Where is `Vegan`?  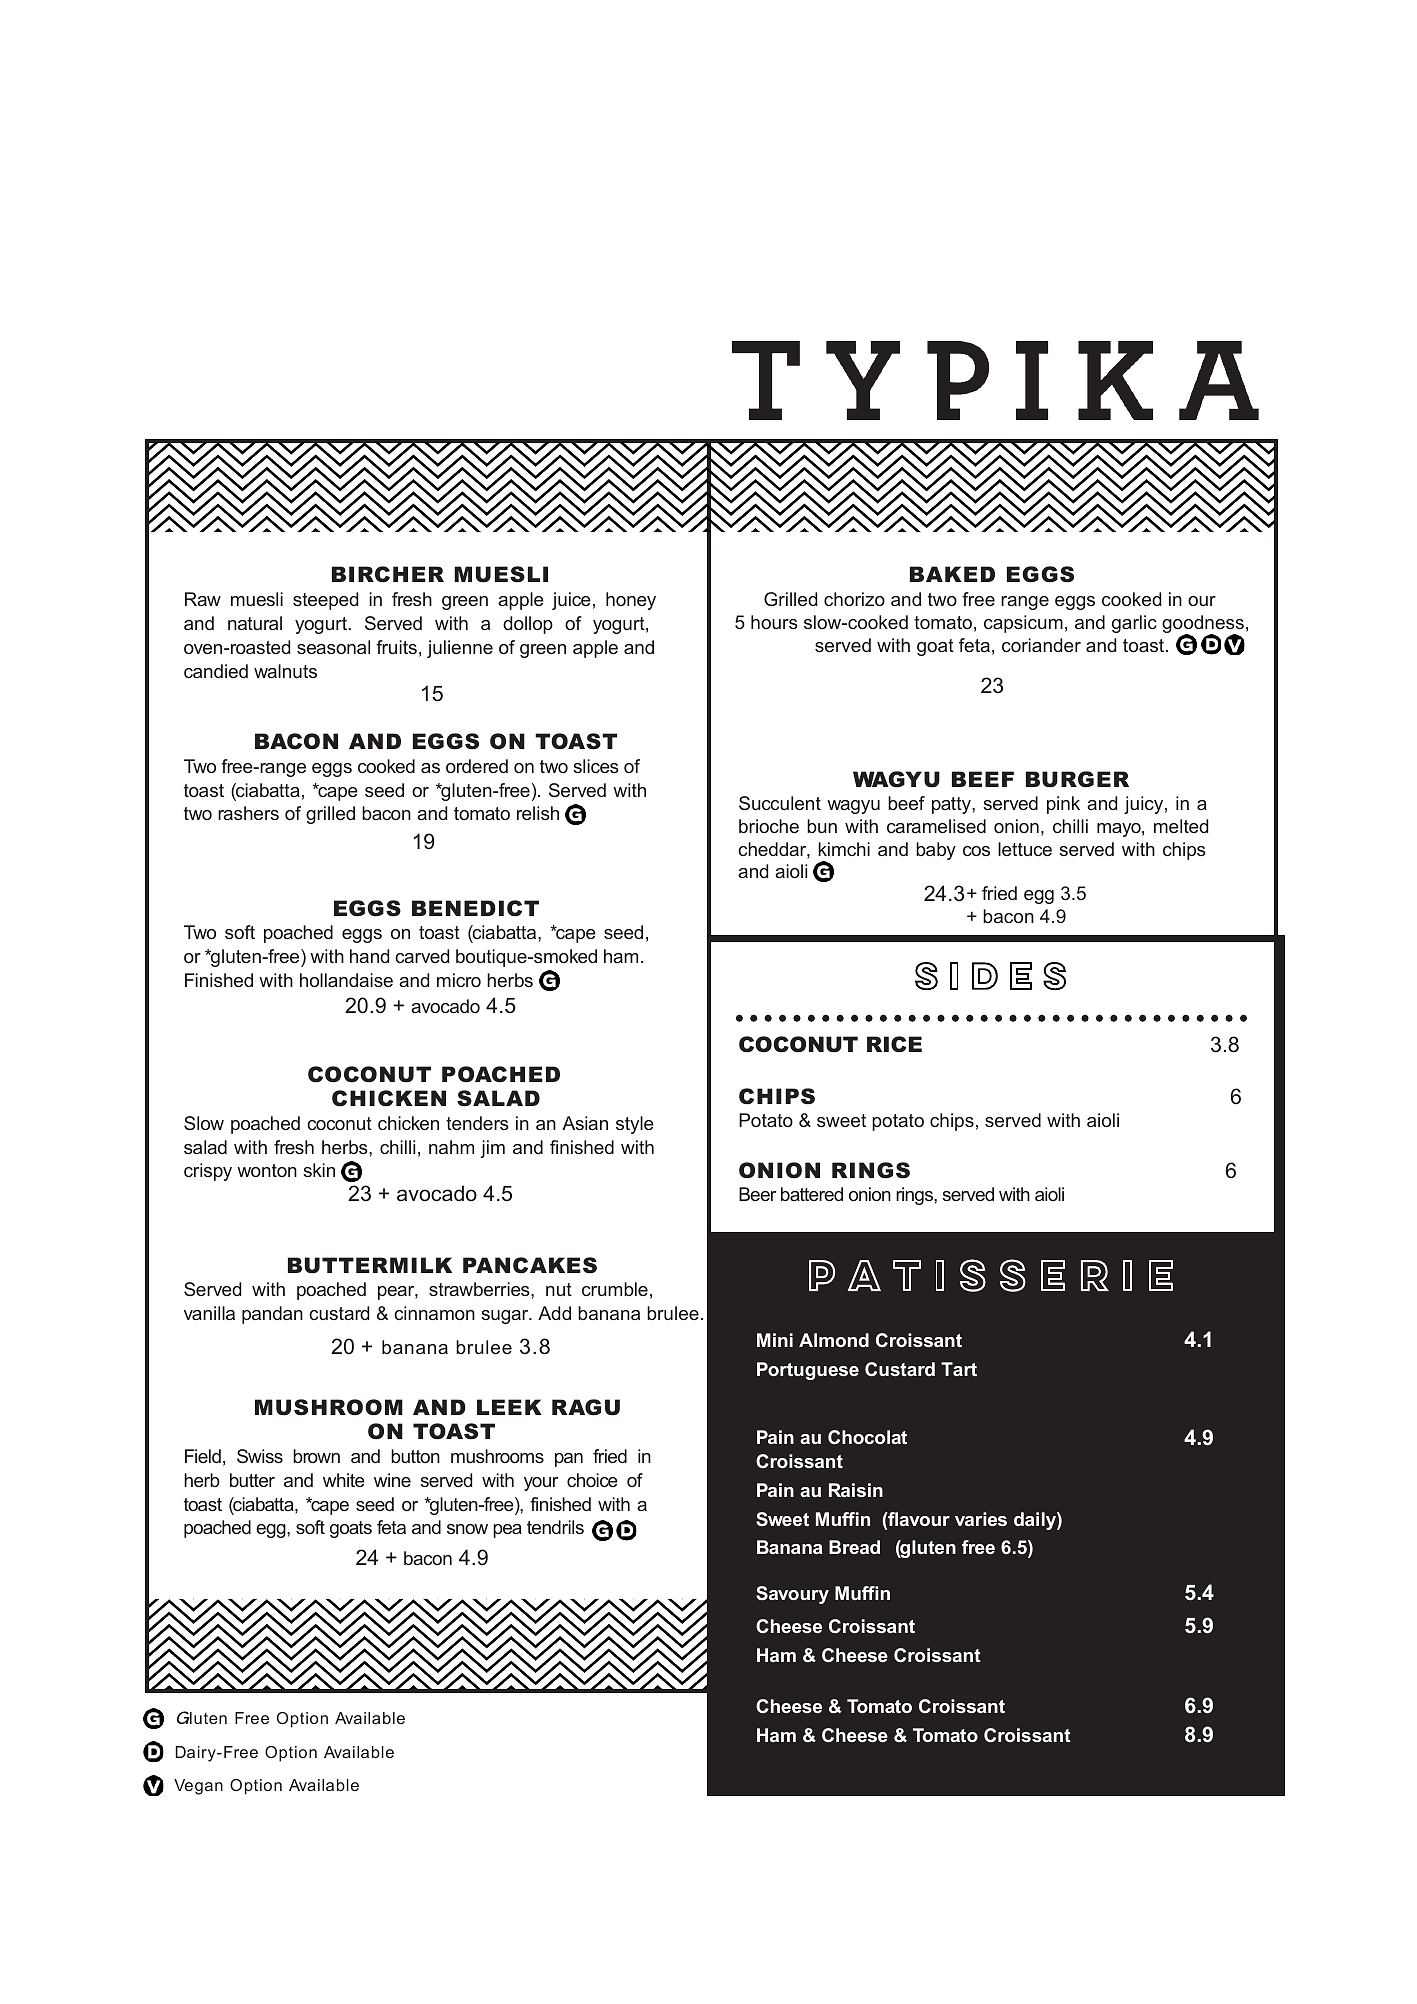 Vegan is located at coordinates (198, 1787).
